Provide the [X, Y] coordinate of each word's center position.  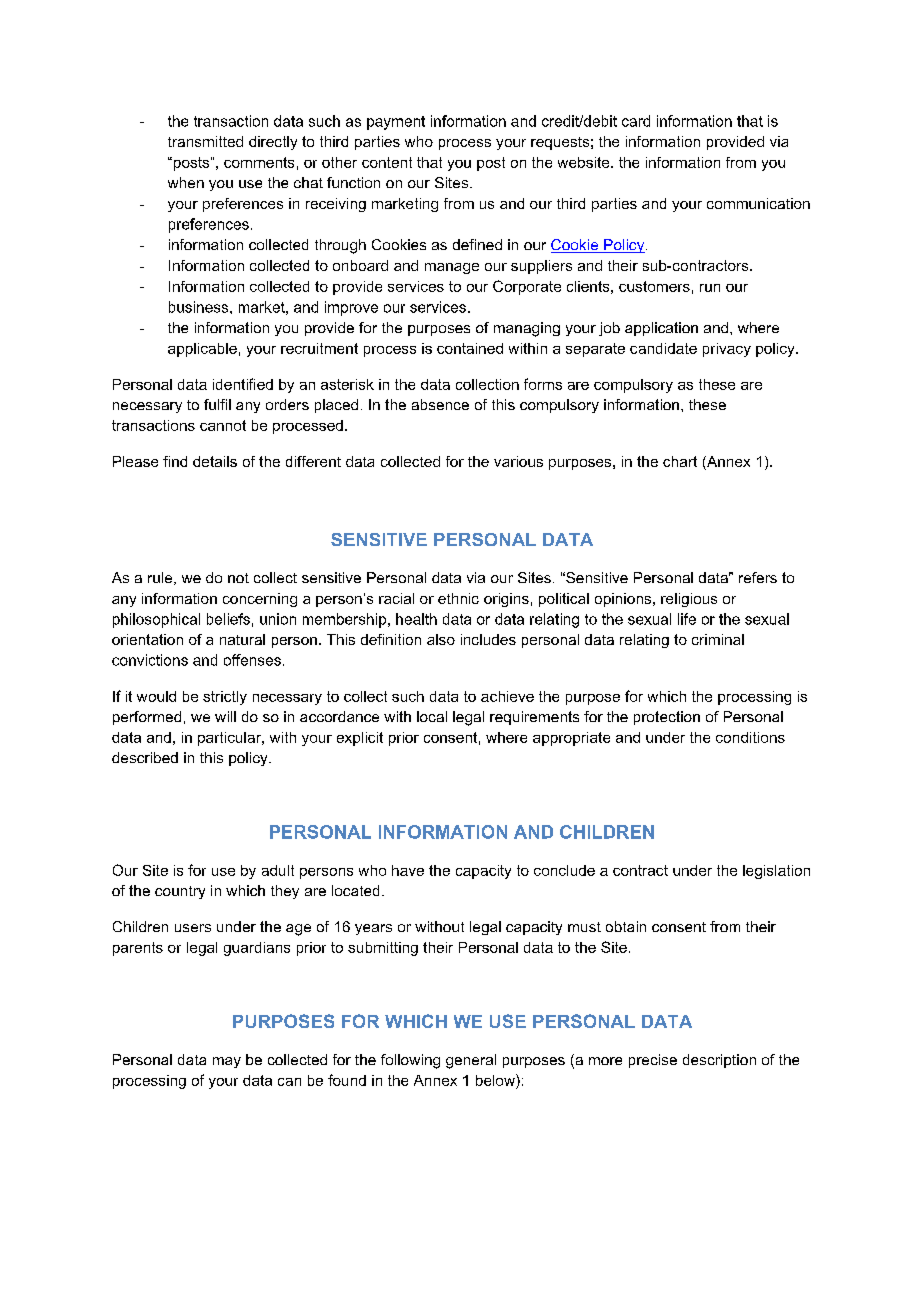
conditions [750, 737]
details [215, 461]
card [636, 121]
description [719, 1061]
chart [680, 461]
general [471, 1061]
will [225, 716]
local [432, 716]
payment [396, 123]
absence [440, 404]
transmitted [205, 141]
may [227, 1062]
